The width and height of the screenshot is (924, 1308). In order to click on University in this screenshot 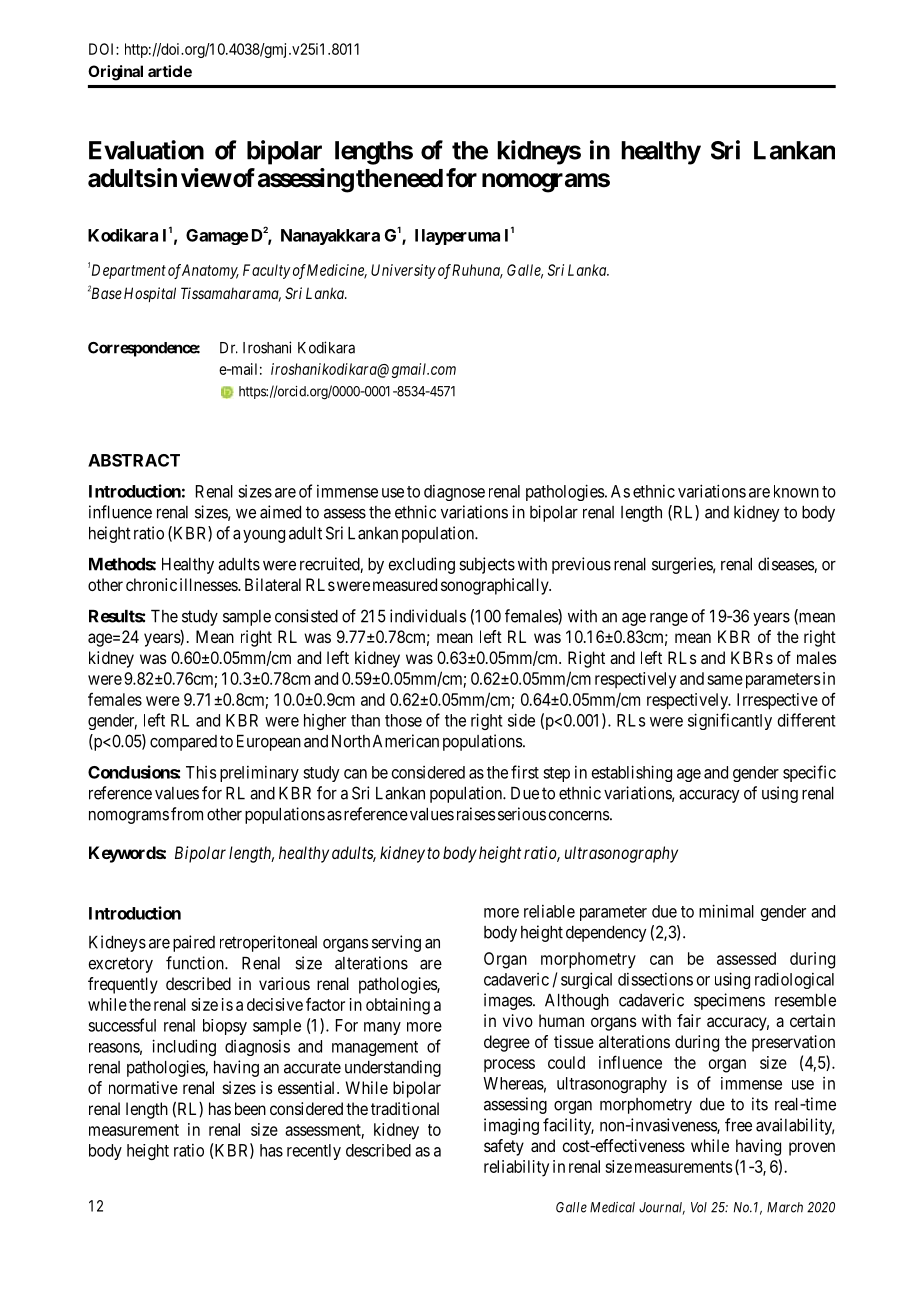, I will do `click(403, 271)`.
